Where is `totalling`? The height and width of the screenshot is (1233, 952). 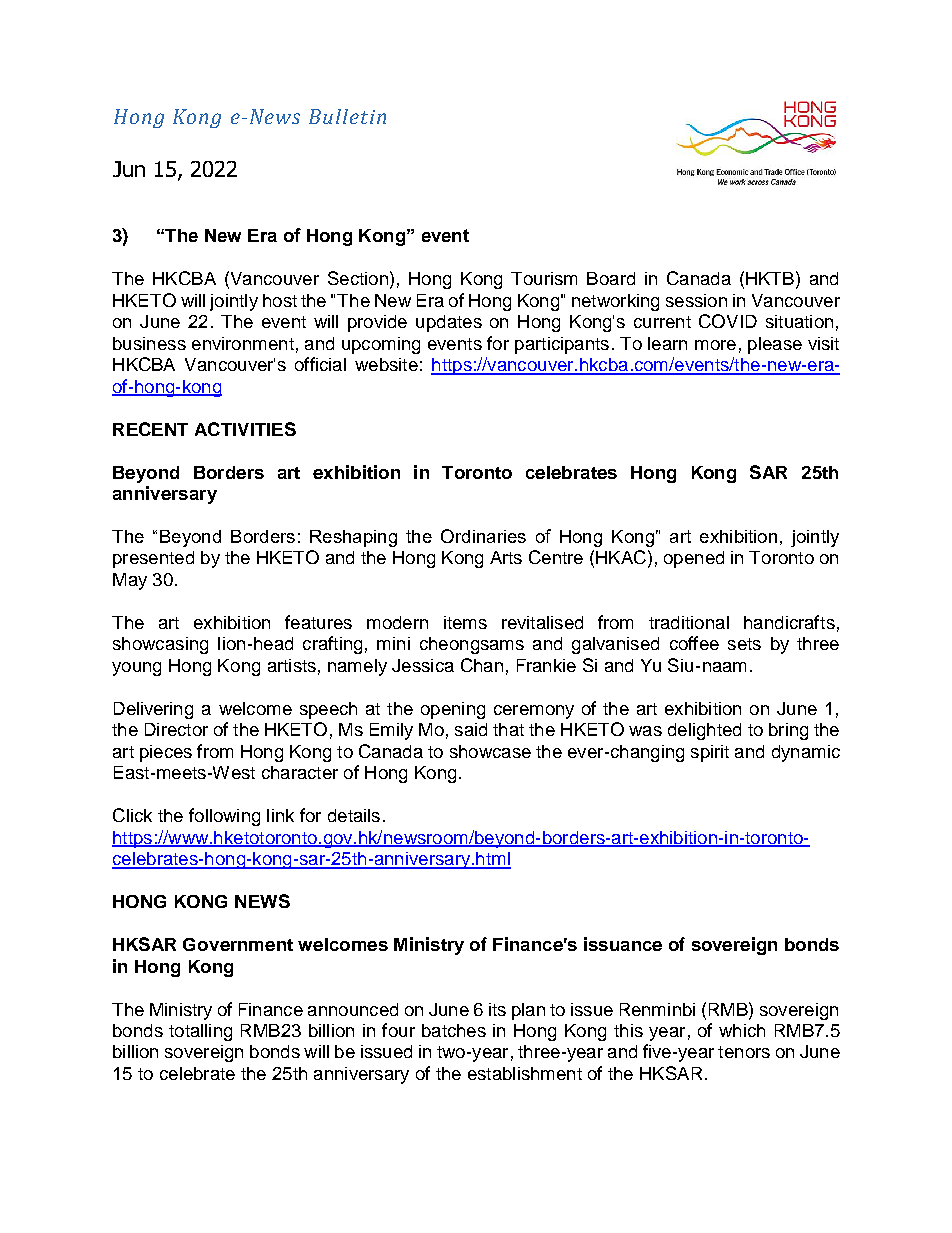
totalling is located at coordinates (200, 1032).
